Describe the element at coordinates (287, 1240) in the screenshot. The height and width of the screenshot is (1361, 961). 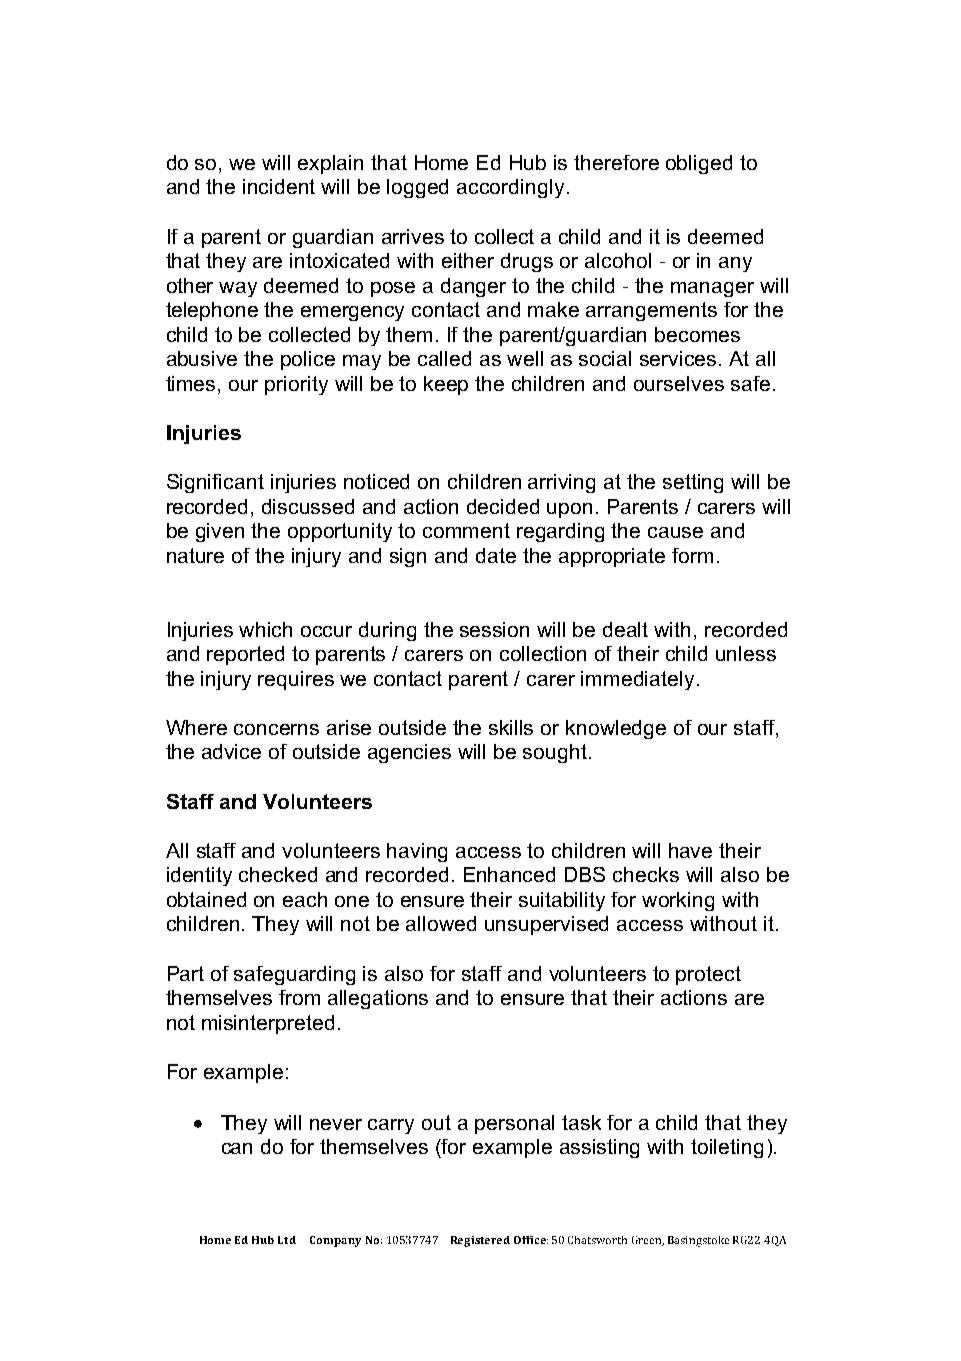
I see `Ltd` at that location.
